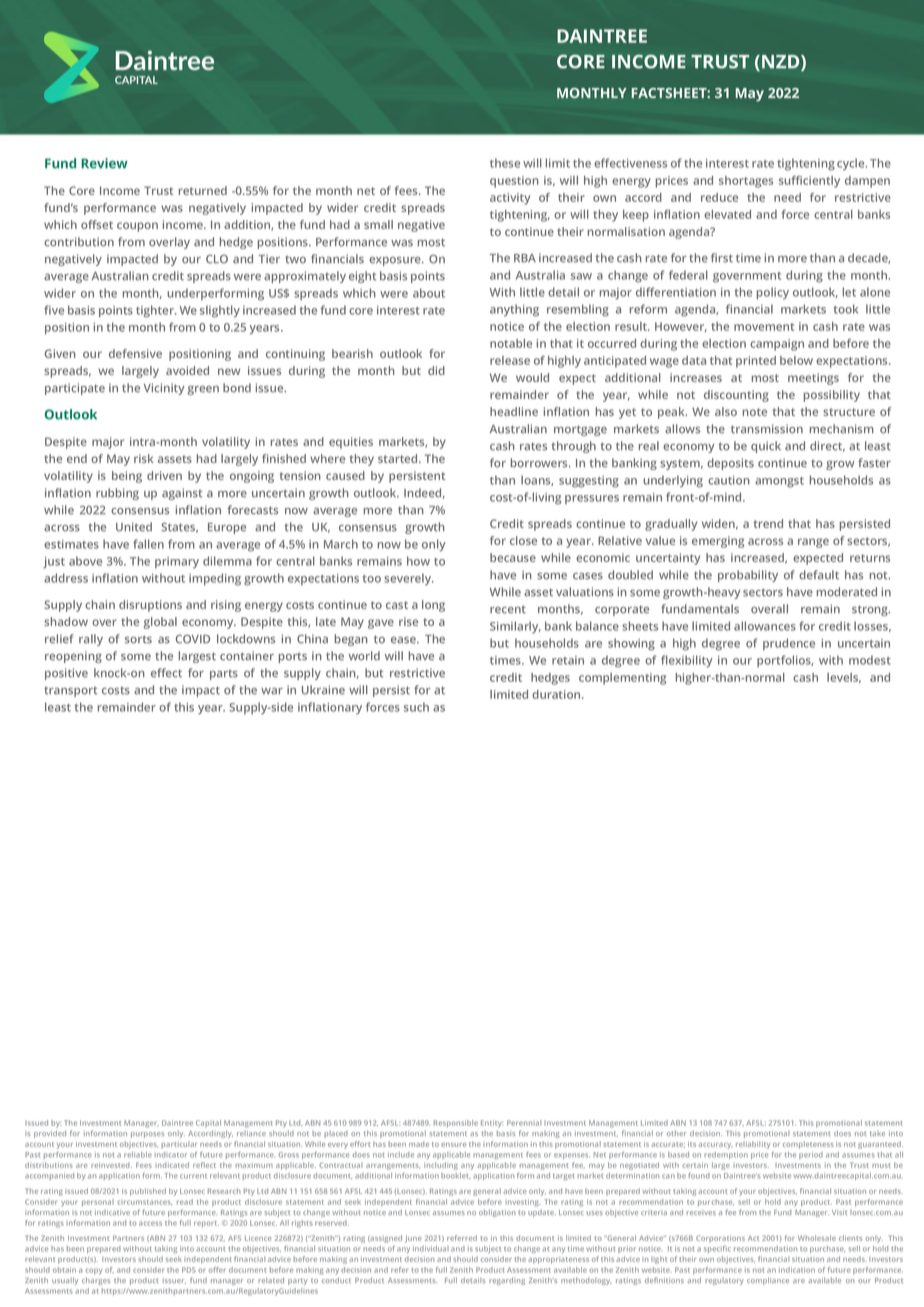 This image has height=1307, width=924. Describe the element at coordinates (764, 327) in the image. I see `movement` at that location.
